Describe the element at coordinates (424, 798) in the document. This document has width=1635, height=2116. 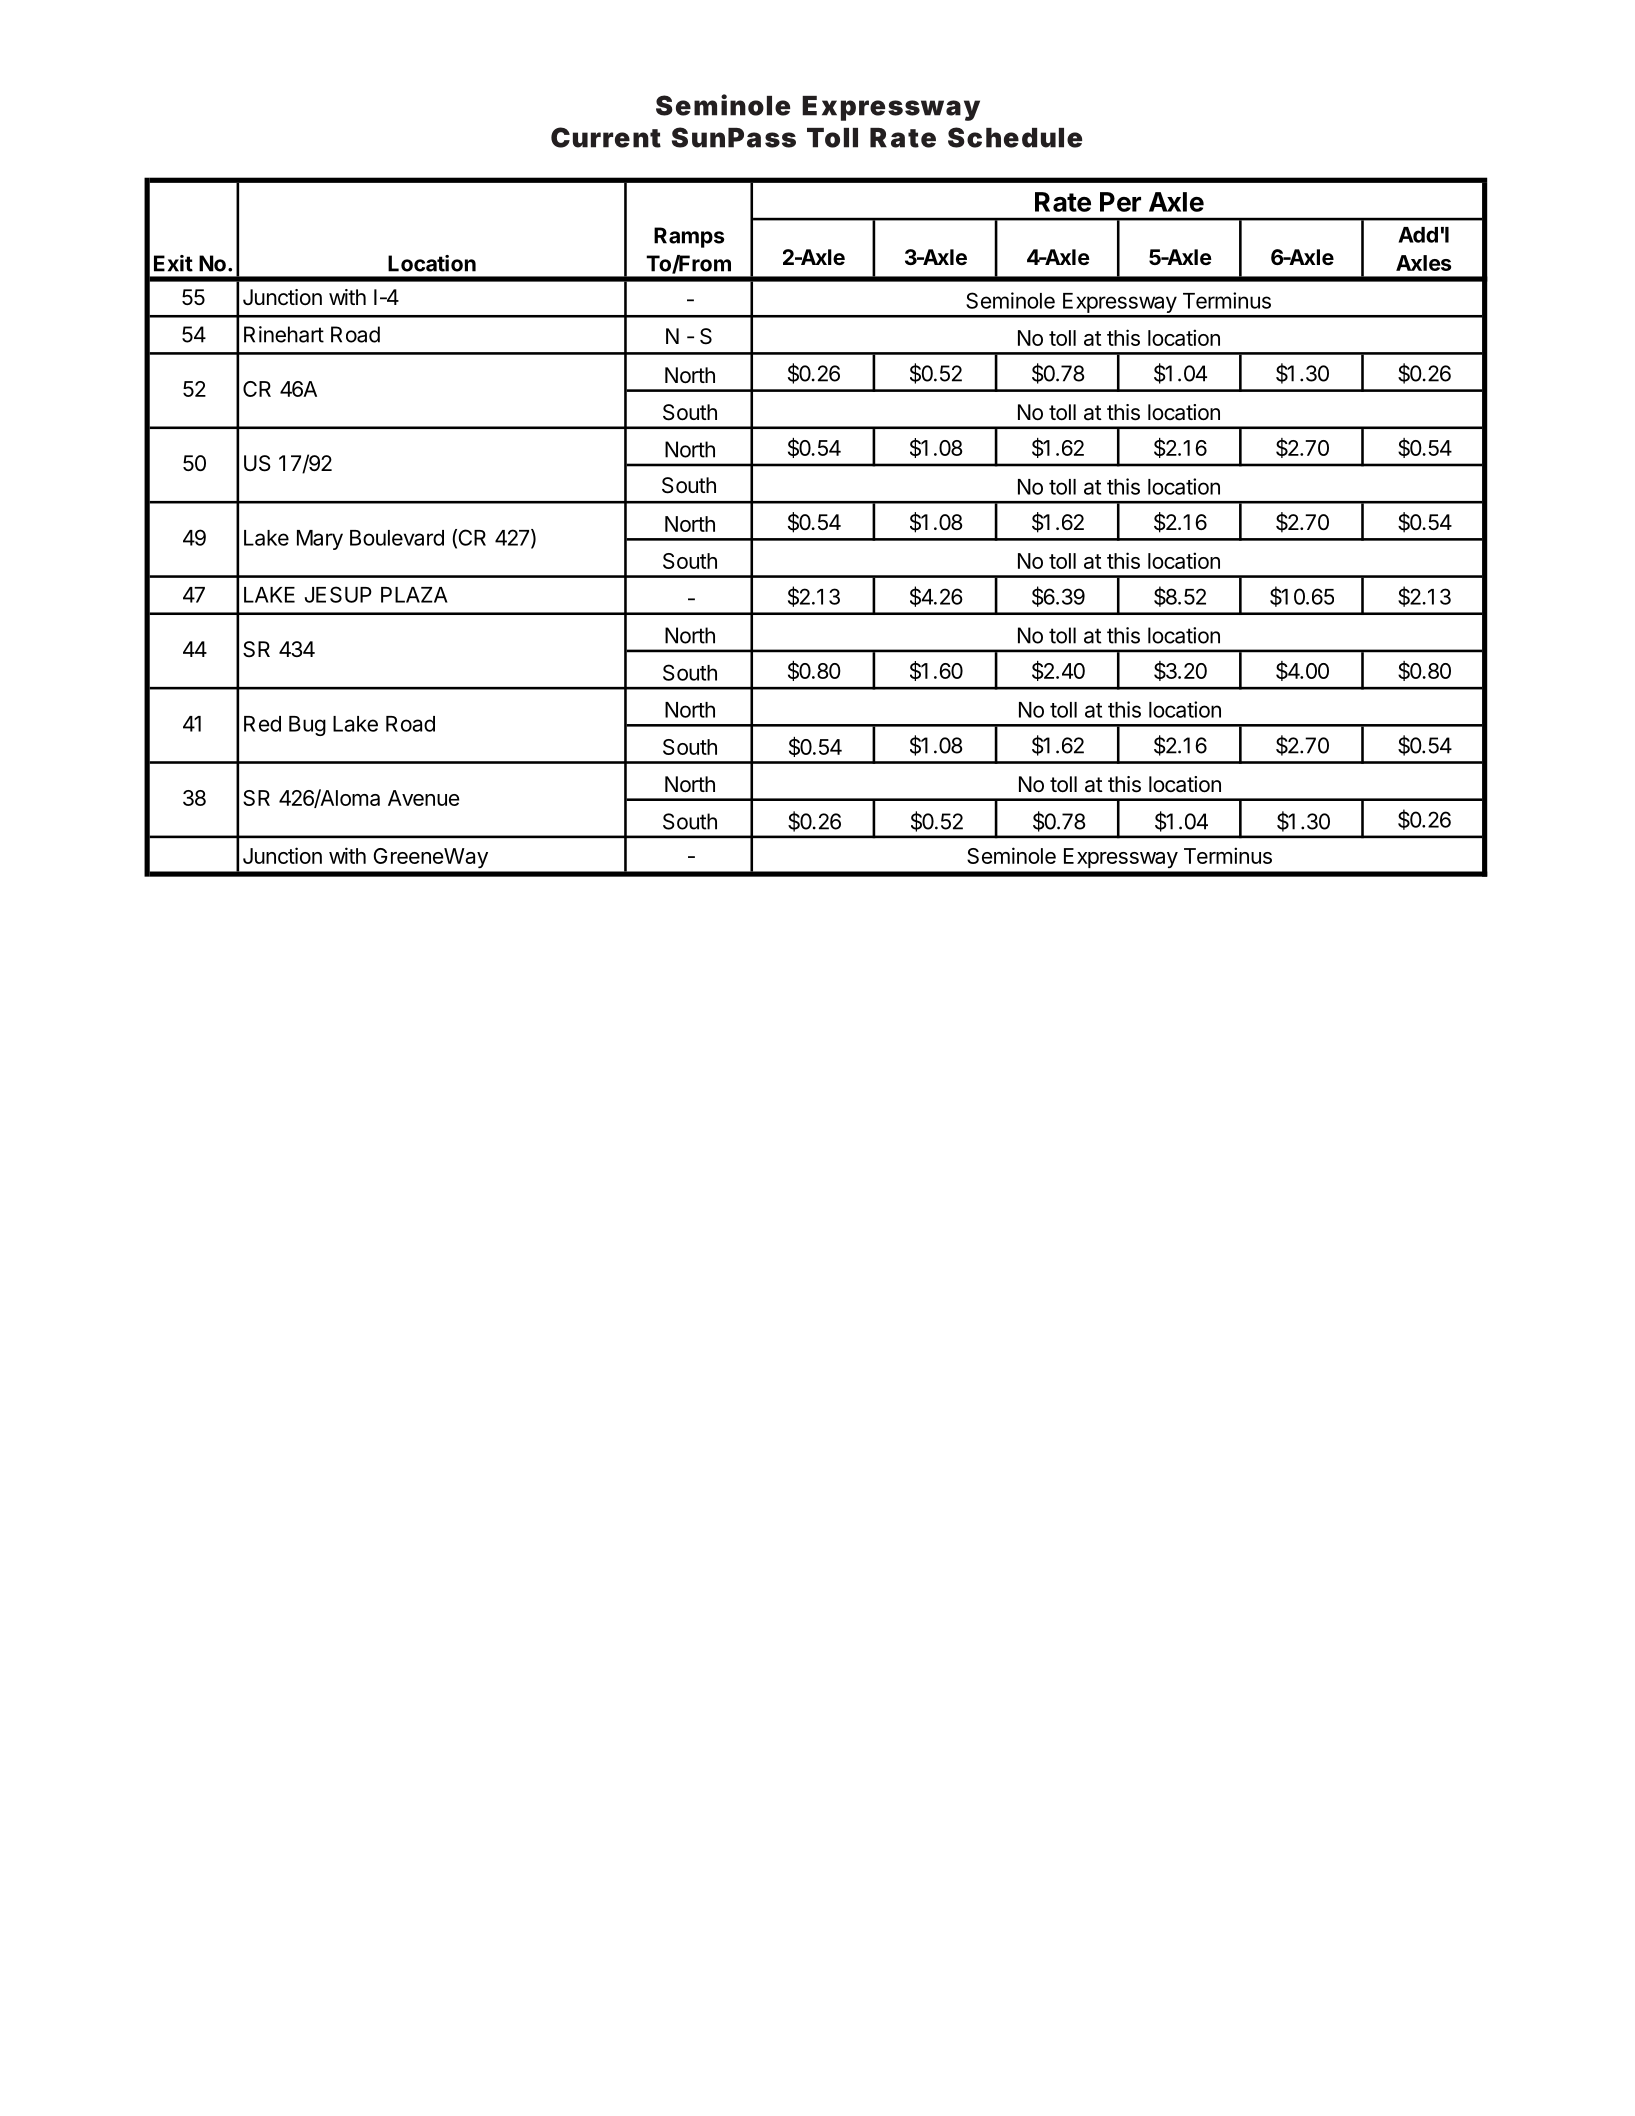
I see `Avenue` at that location.
